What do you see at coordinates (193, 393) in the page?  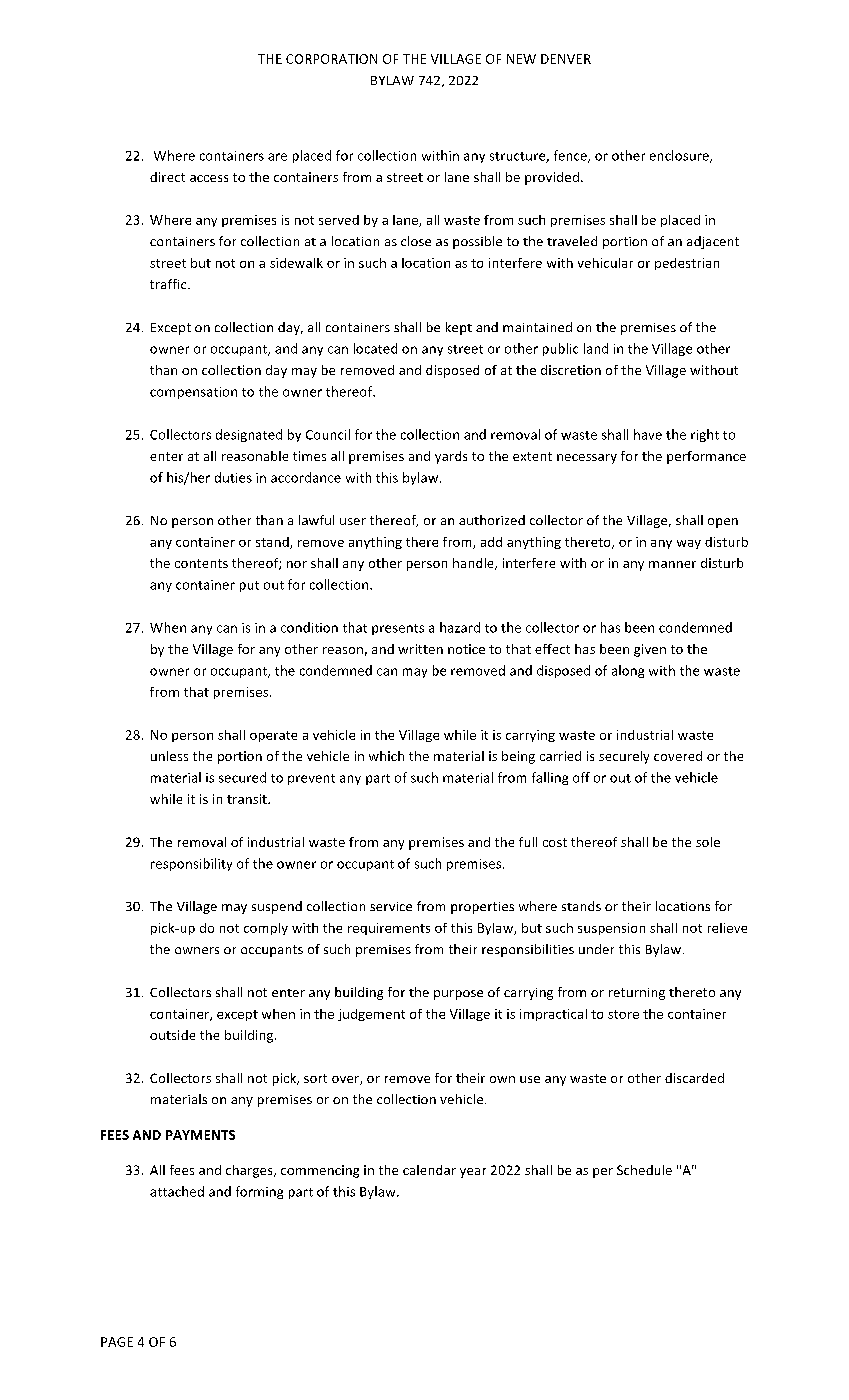 I see `compensation` at bounding box center [193, 393].
